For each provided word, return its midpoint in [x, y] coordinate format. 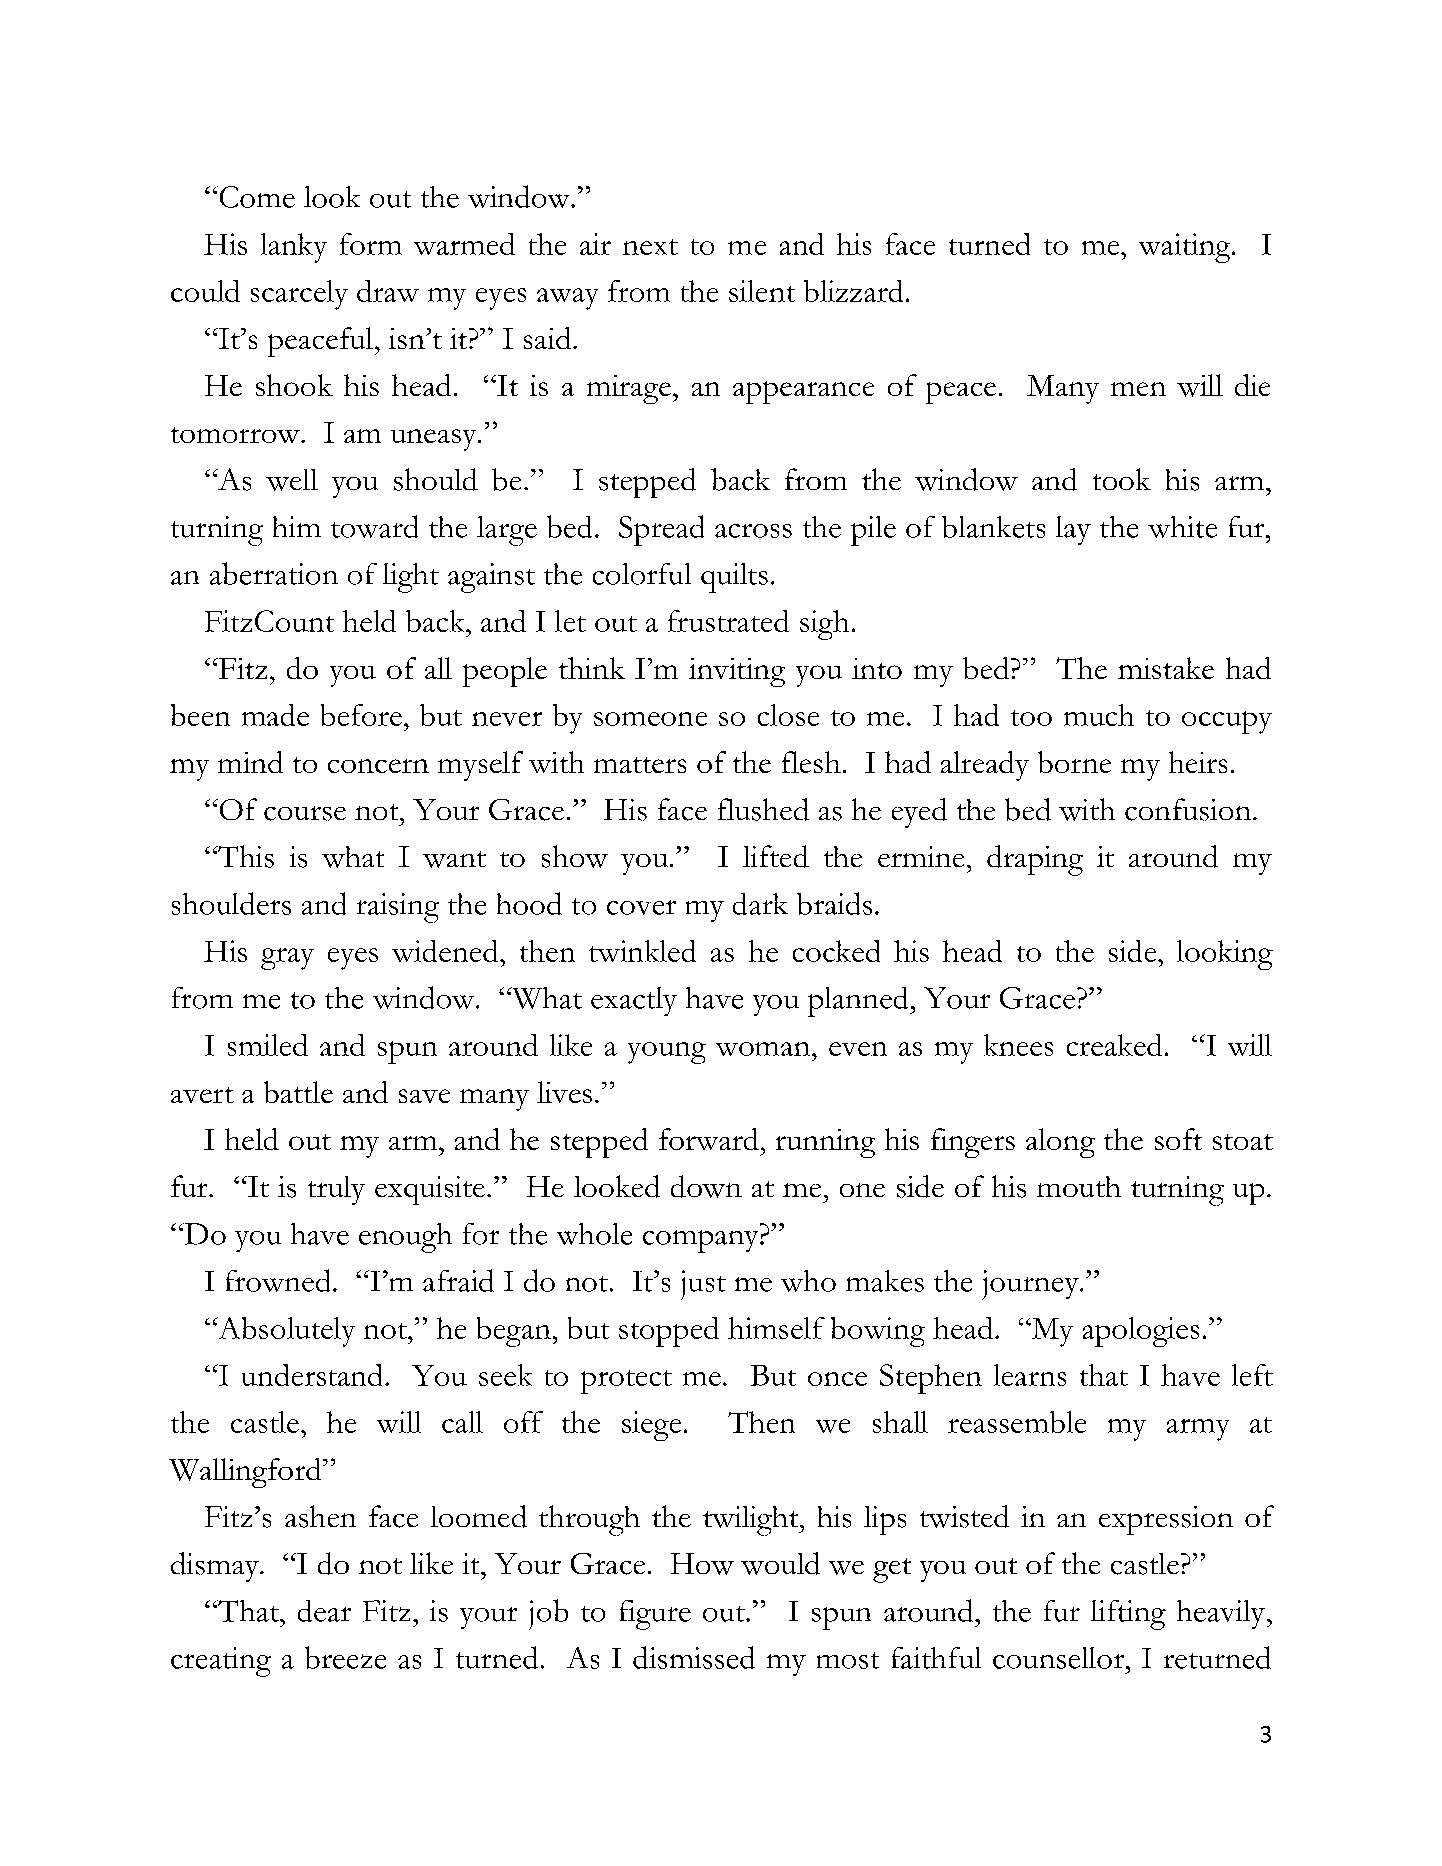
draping [1035, 860]
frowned [278, 1280]
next [650, 247]
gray [287, 959]
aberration [274, 573]
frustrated [728, 621]
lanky [294, 248]
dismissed [694, 1657]
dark [760, 904]
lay [1073, 530]
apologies [1141, 1332]
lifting [1128, 1615]
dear [324, 1611]
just [703, 1285]
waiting [1186, 248]
